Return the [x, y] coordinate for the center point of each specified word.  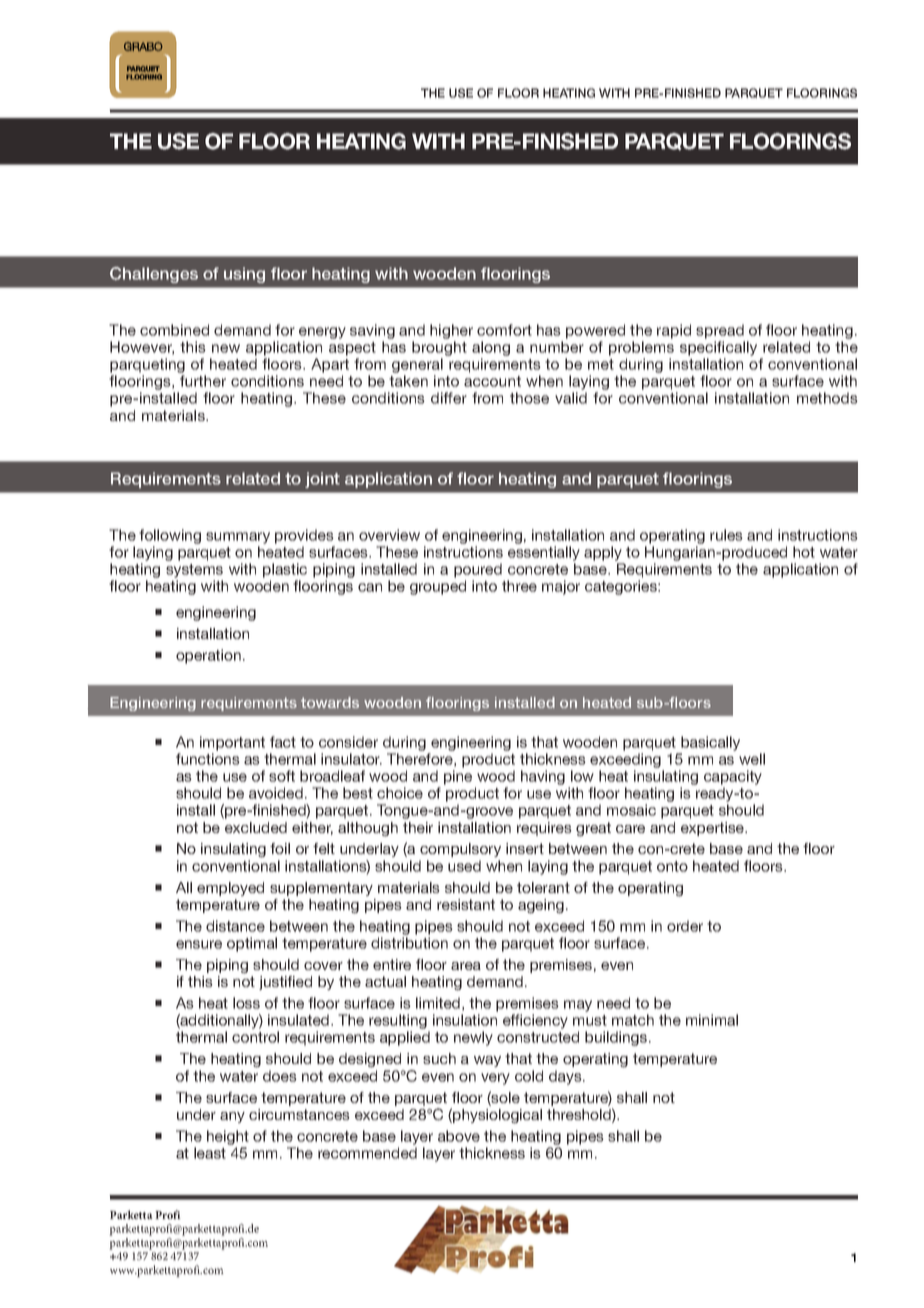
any [232, 1117]
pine [458, 777]
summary [238, 538]
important [232, 743]
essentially [544, 553]
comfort [504, 330]
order [685, 926]
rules [726, 535]
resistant [466, 904]
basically [710, 743]
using [244, 275]
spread [720, 331]
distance [235, 926]
